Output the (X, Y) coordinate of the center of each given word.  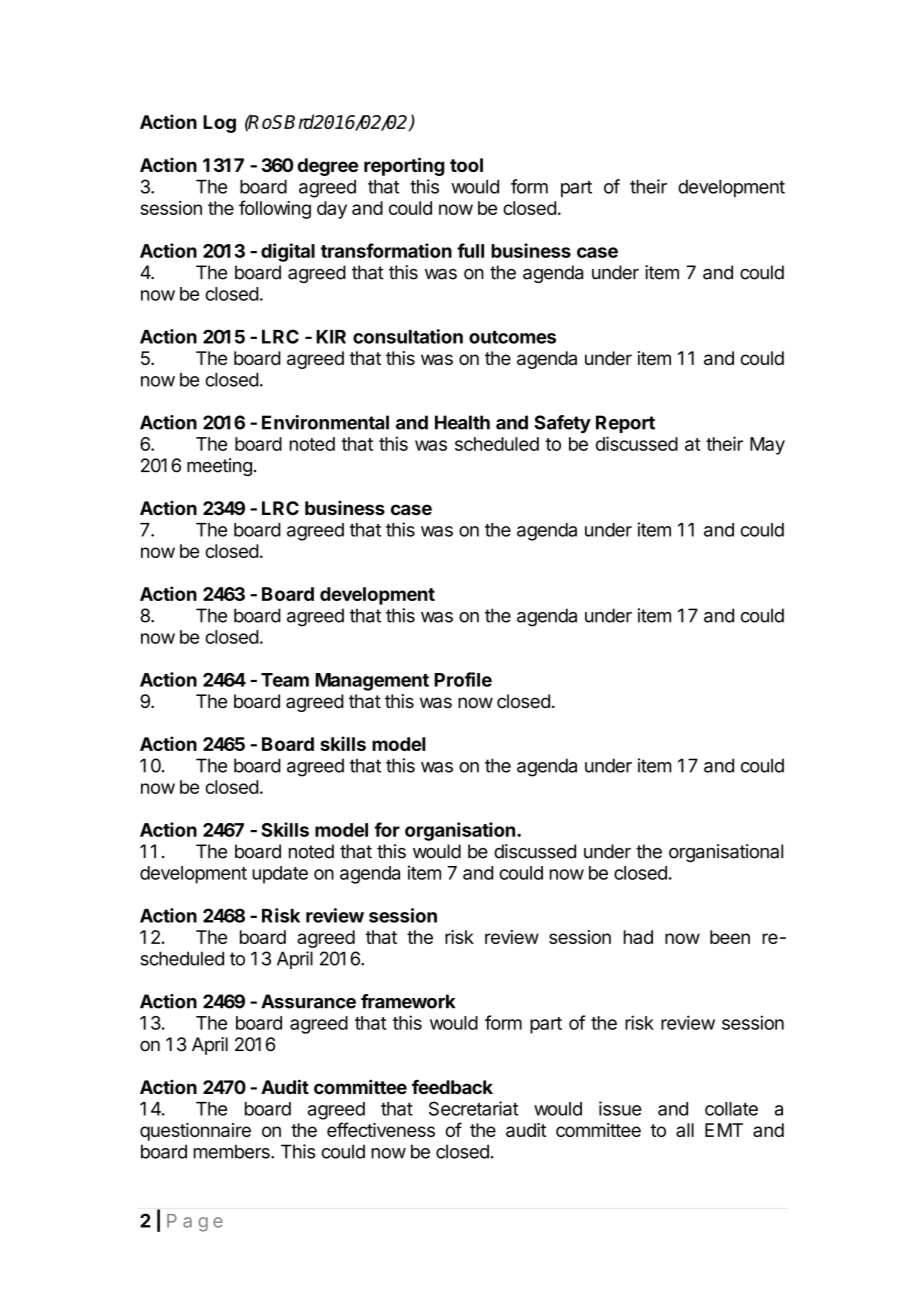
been (730, 937)
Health (462, 422)
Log (219, 124)
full (470, 250)
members (233, 1151)
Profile (463, 679)
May (767, 446)
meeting (219, 467)
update (280, 875)
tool (466, 165)
